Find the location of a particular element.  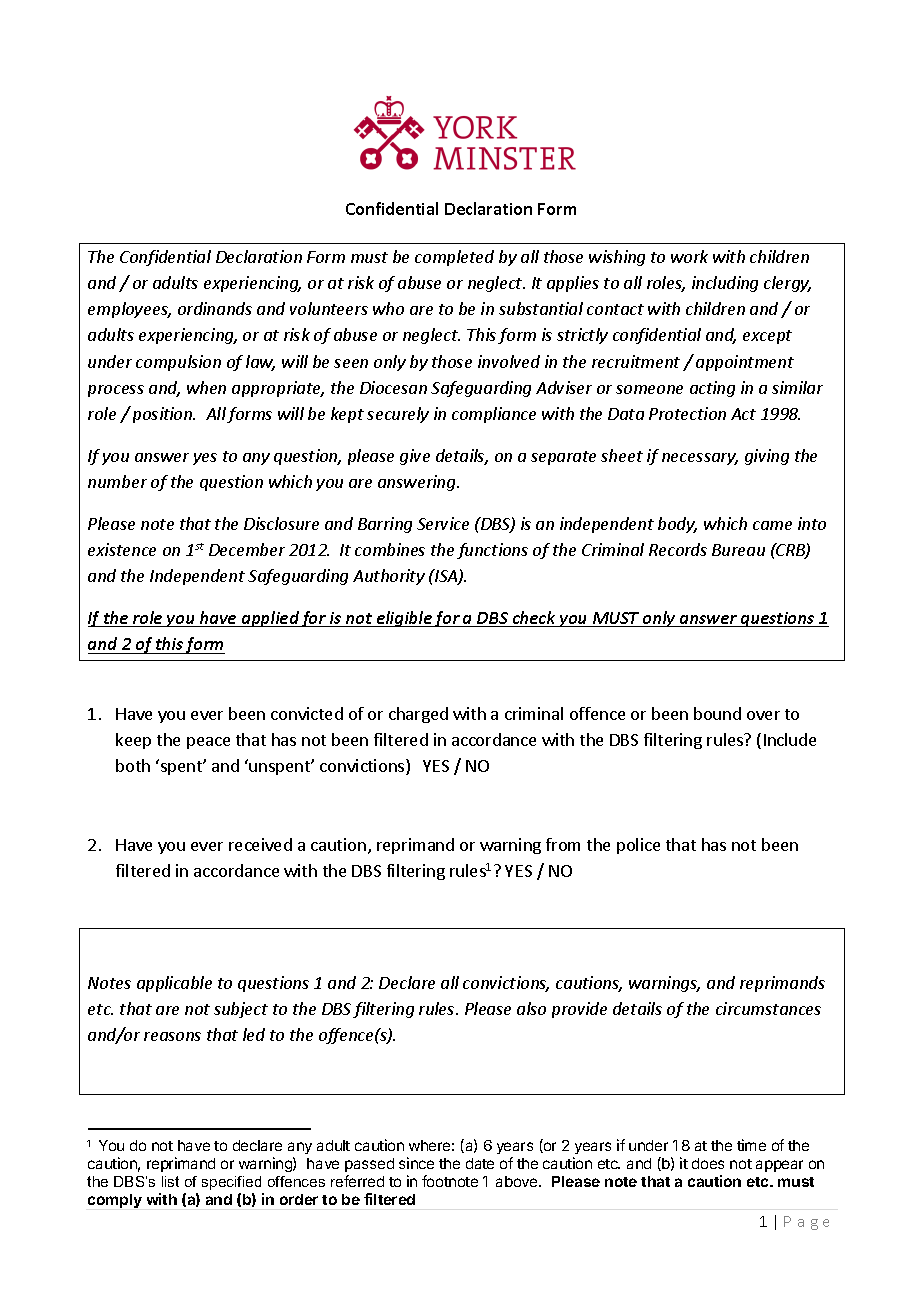

circumstances is located at coordinates (768, 1008).
